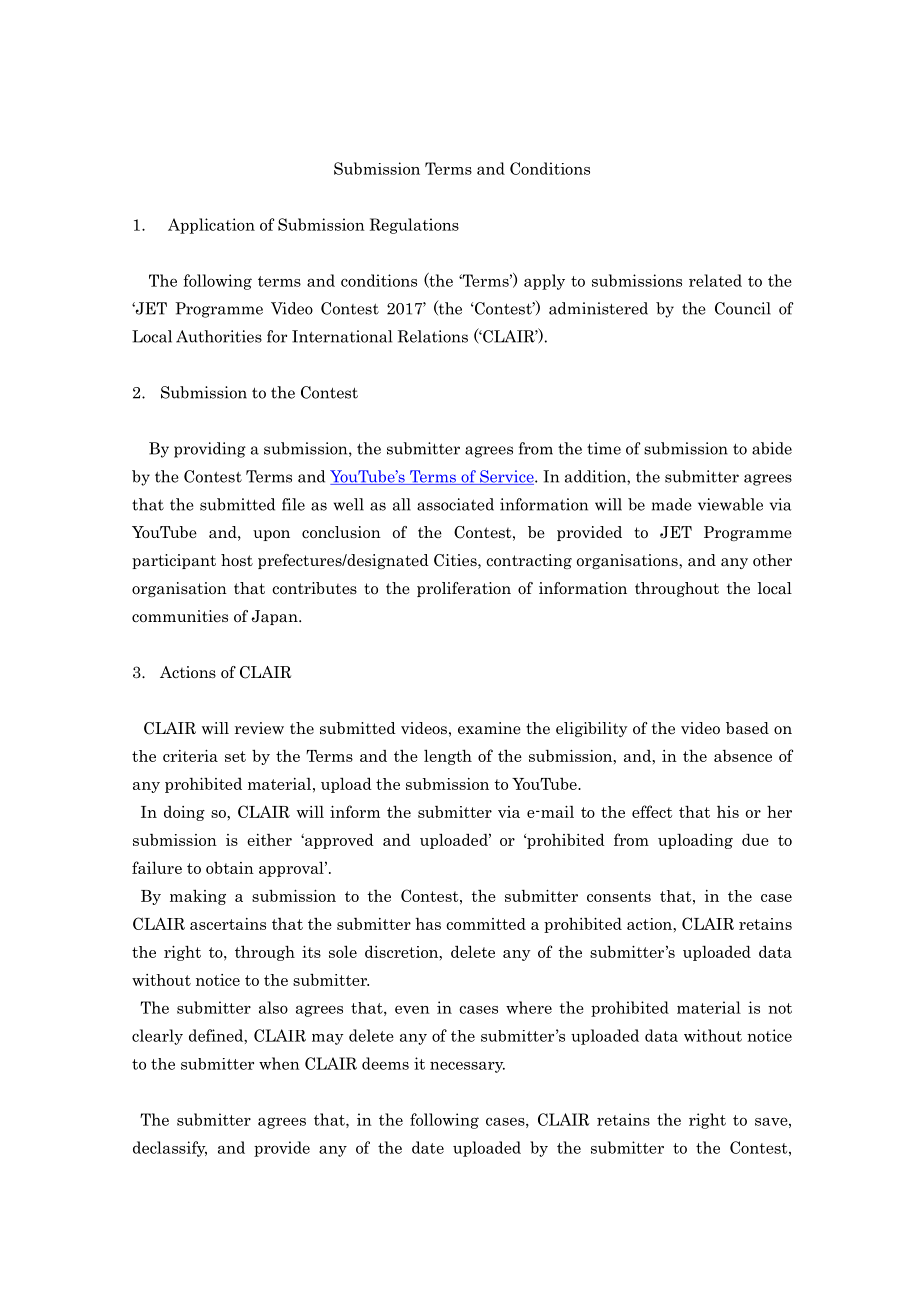 The image size is (924, 1308). What do you see at coordinates (715, 280) in the screenshot?
I see `related` at bounding box center [715, 280].
